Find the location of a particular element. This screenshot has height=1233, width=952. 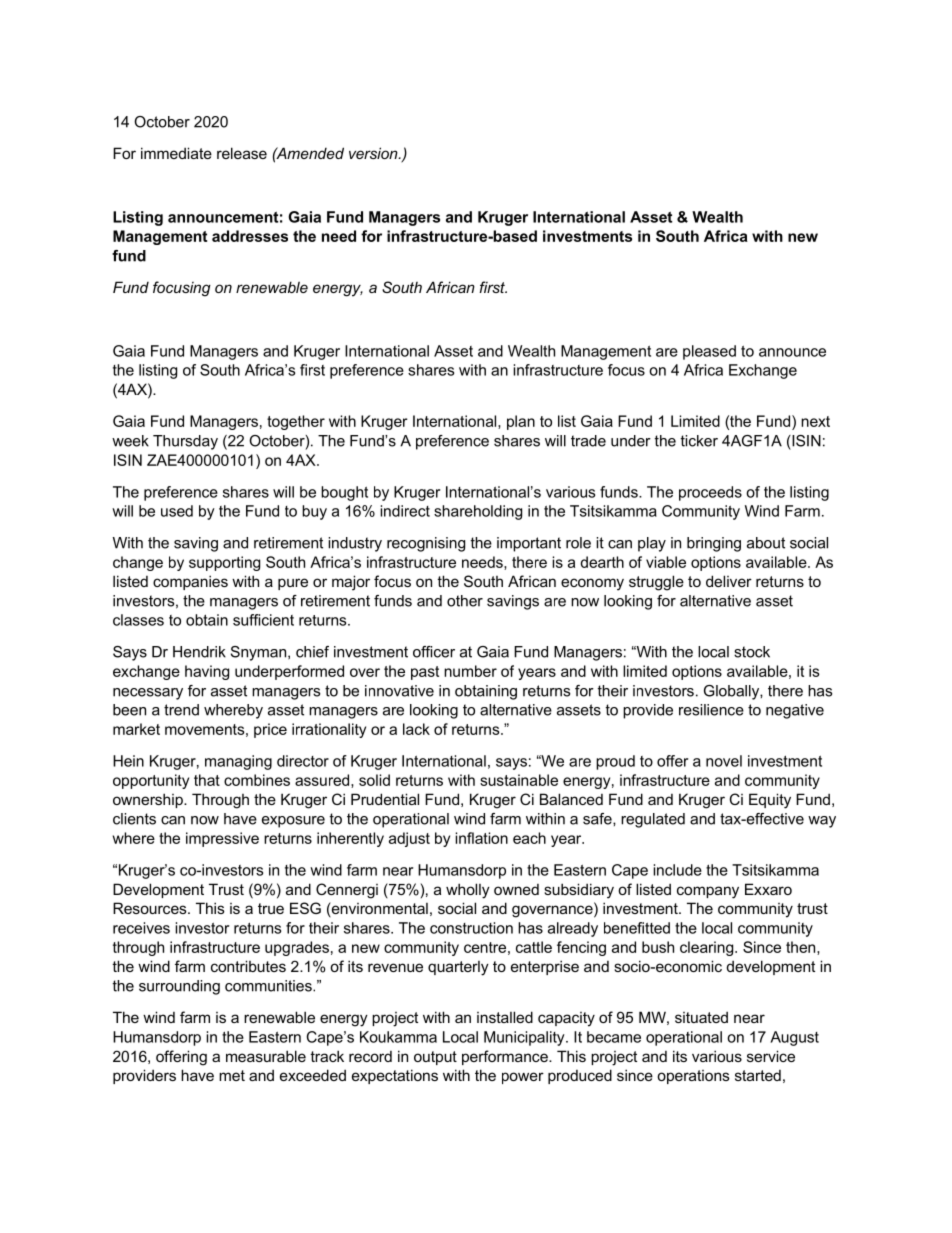

wholly is located at coordinates (468, 891).
